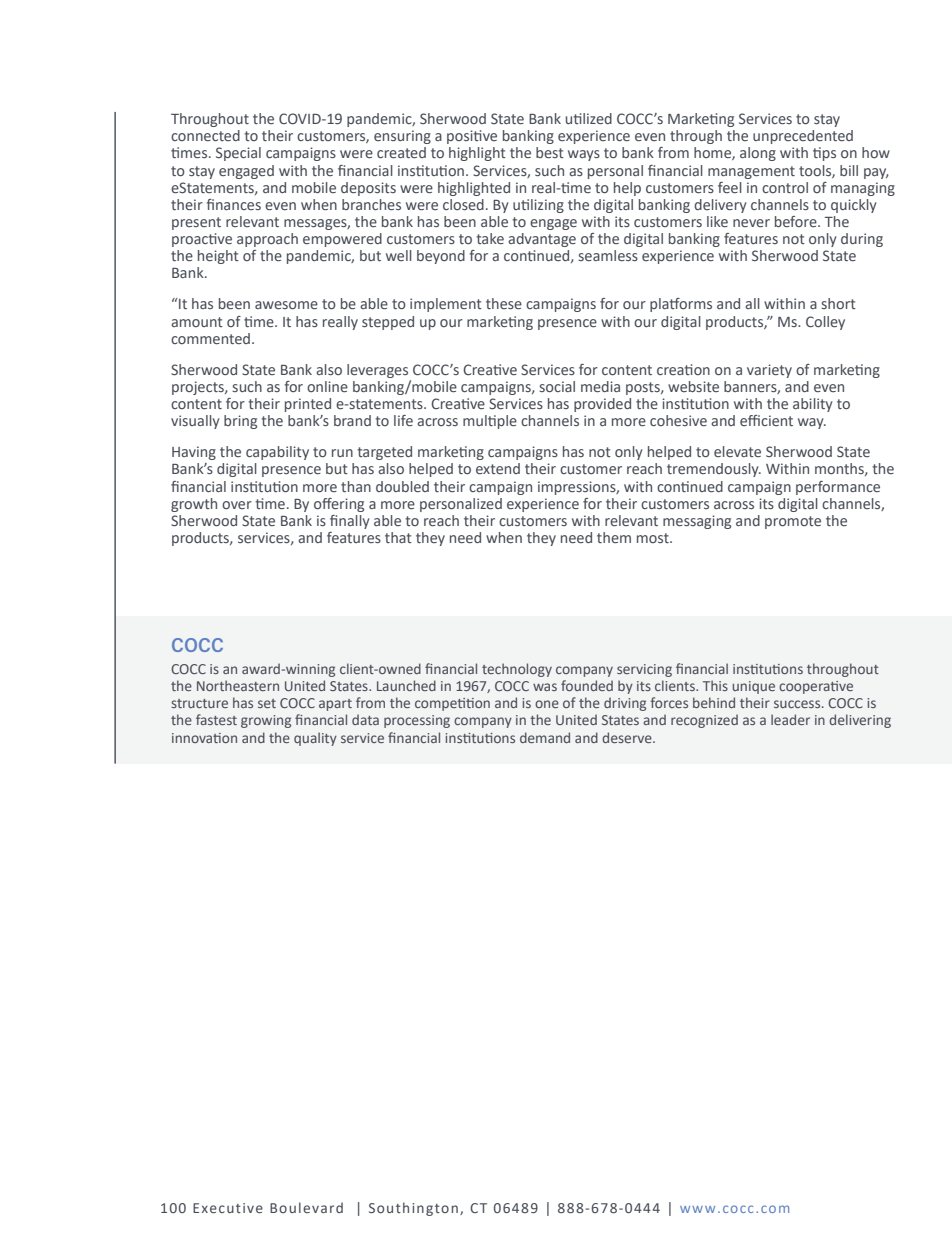 This screenshot has width=952, height=1233. I want to click on demand, so click(545, 737).
